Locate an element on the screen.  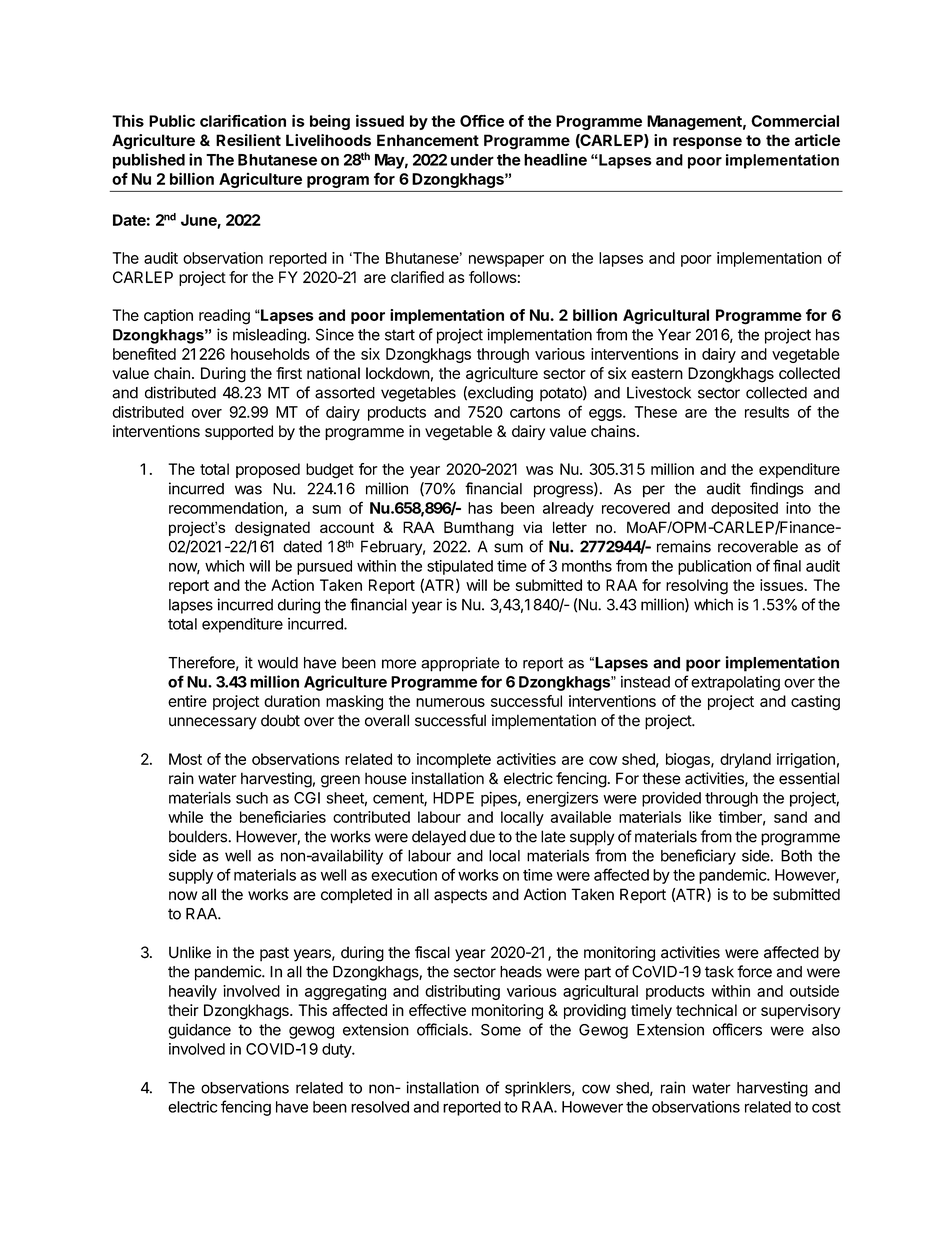
under is located at coordinates (472, 160).
